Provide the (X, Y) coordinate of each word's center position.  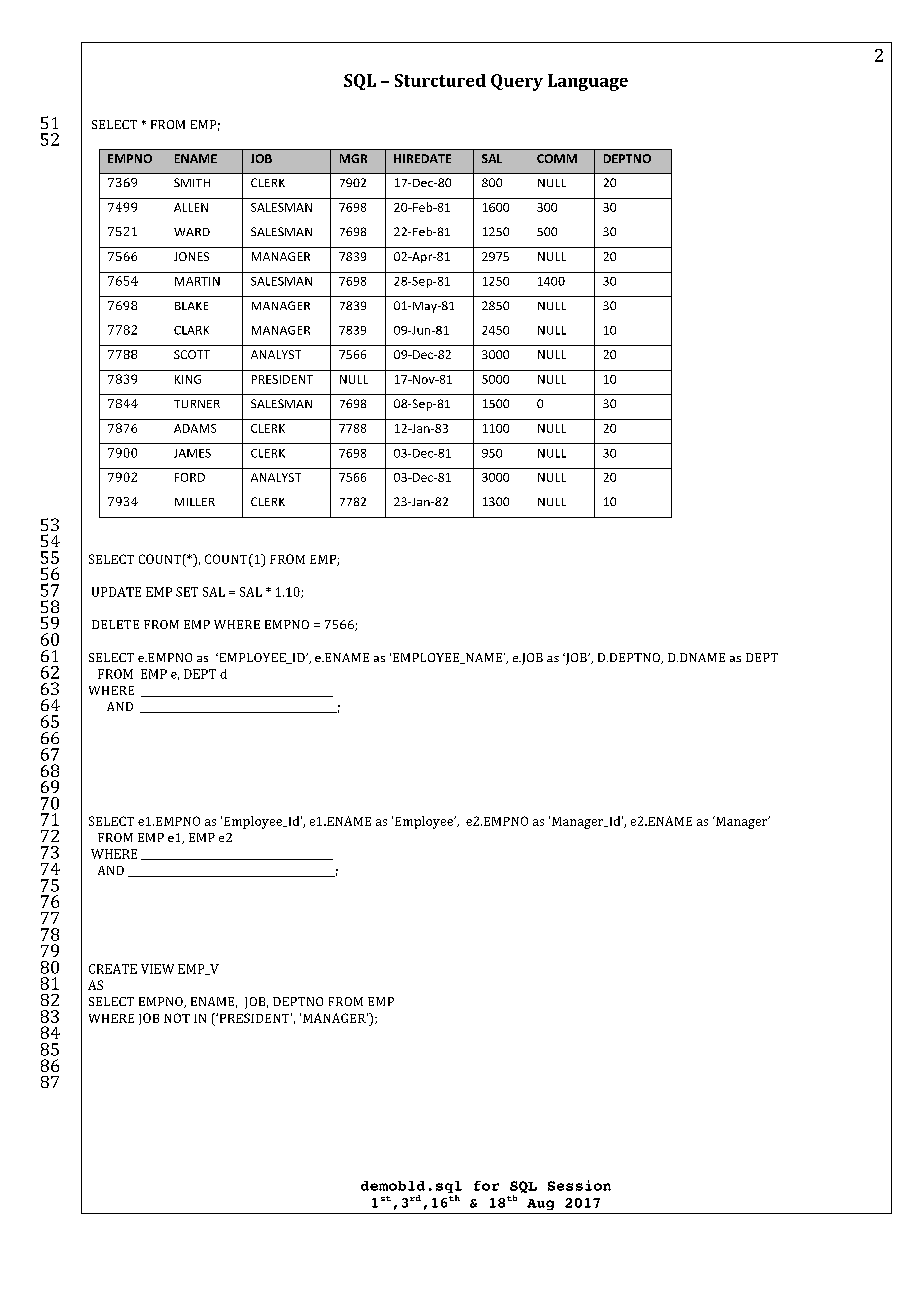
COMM (557, 158)
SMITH (192, 182)
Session (579, 1185)
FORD (190, 477)
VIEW (157, 969)
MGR (353, 158)
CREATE (113, 969)
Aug (540, 1204)
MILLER (195, 502)
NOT (177, 1018)
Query (517, 82)
